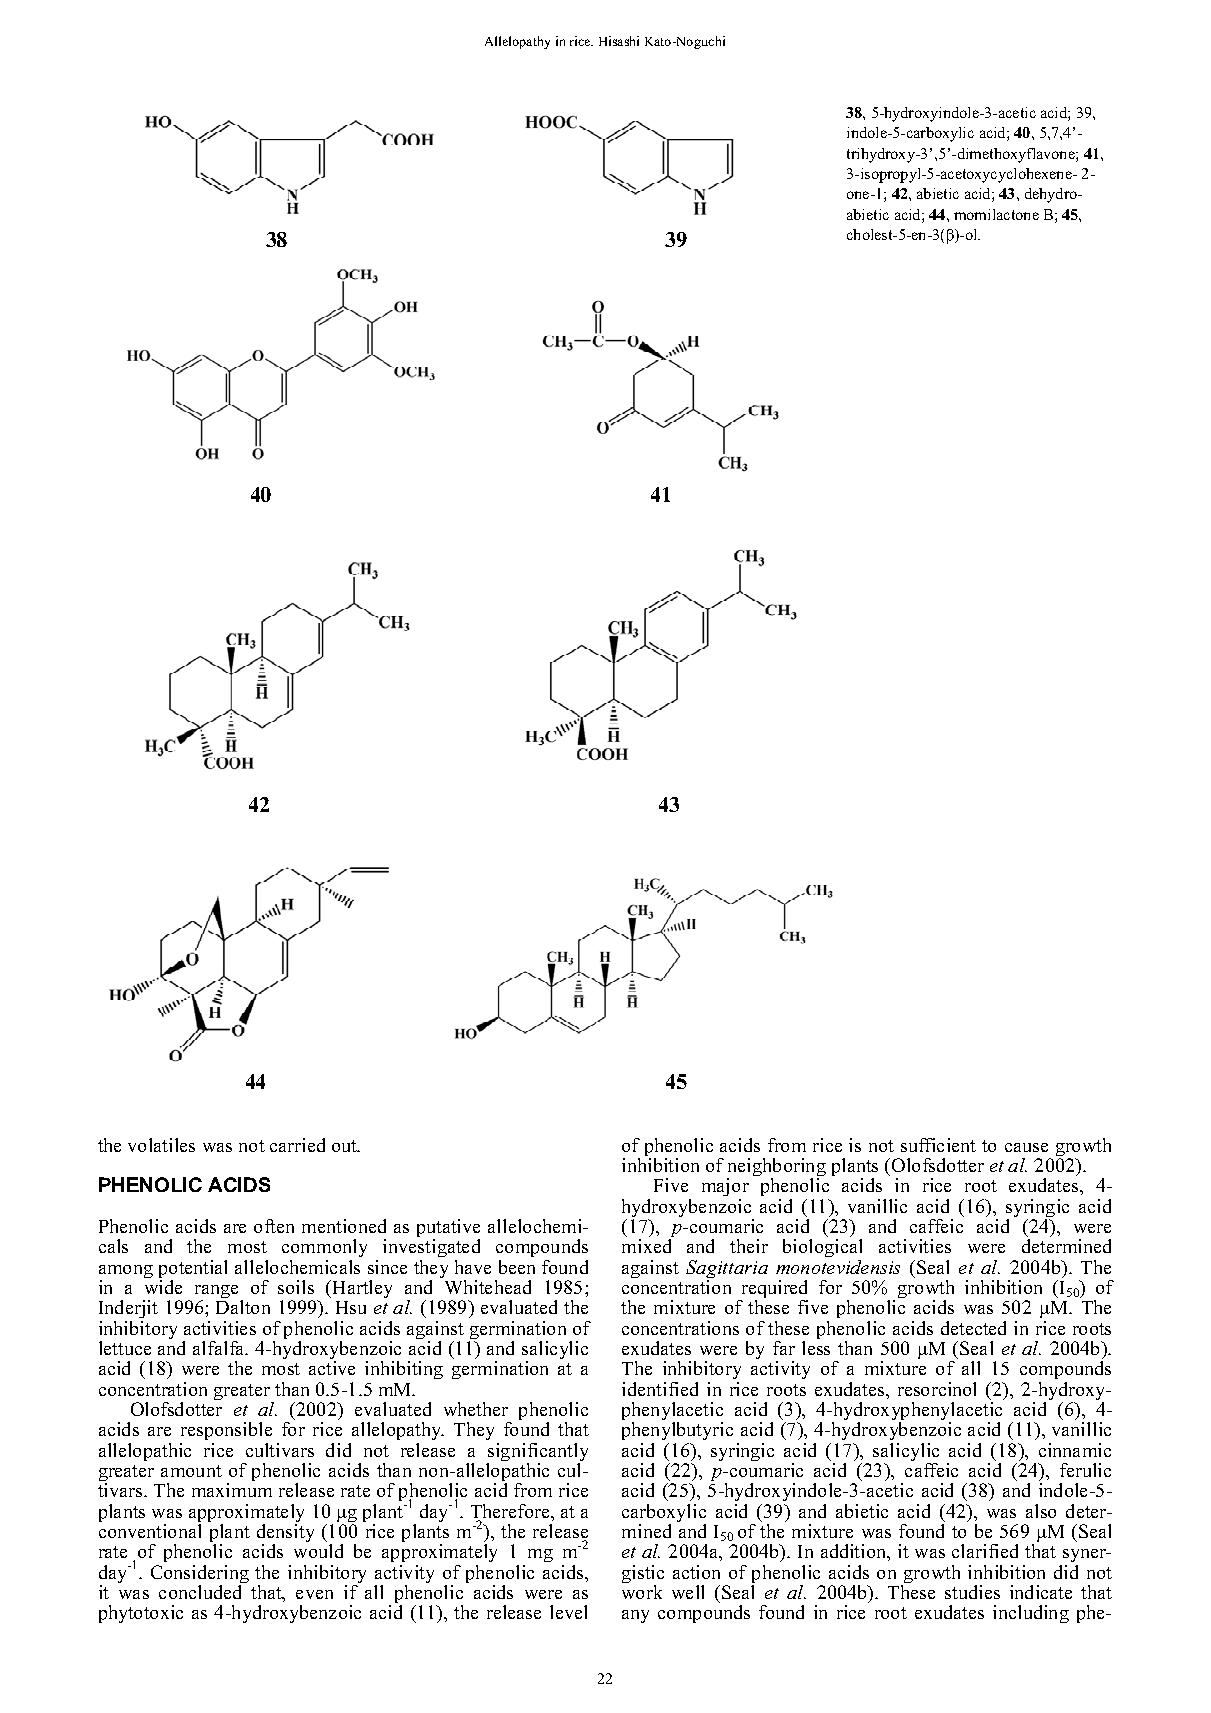  What do you see at coordinates (985, 1551) in the screenshot?
I see `clarified` at bounding box center [985, 1551].
